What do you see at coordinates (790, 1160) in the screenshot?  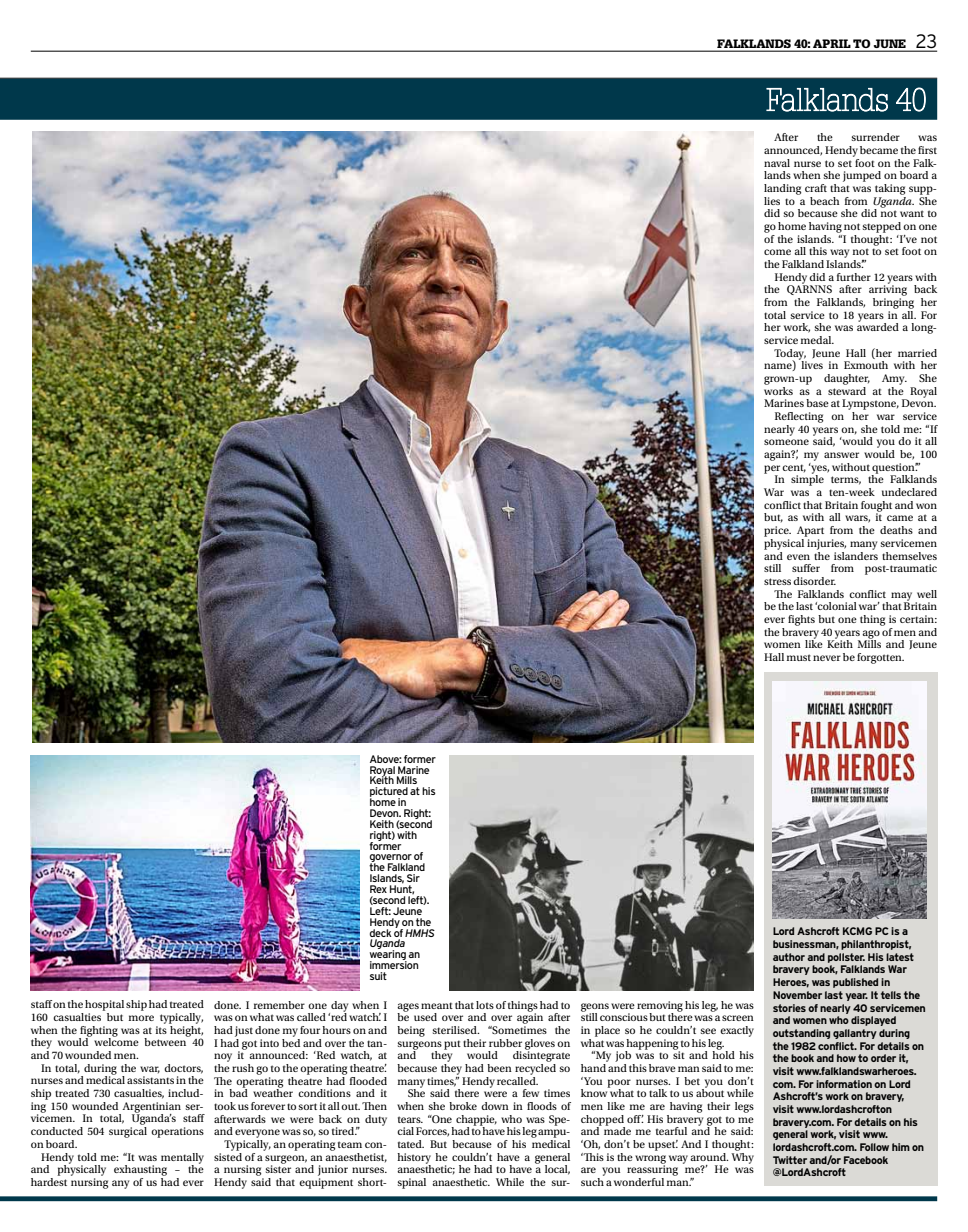 I see `Twitter` at bounding box center [790, 1160].
